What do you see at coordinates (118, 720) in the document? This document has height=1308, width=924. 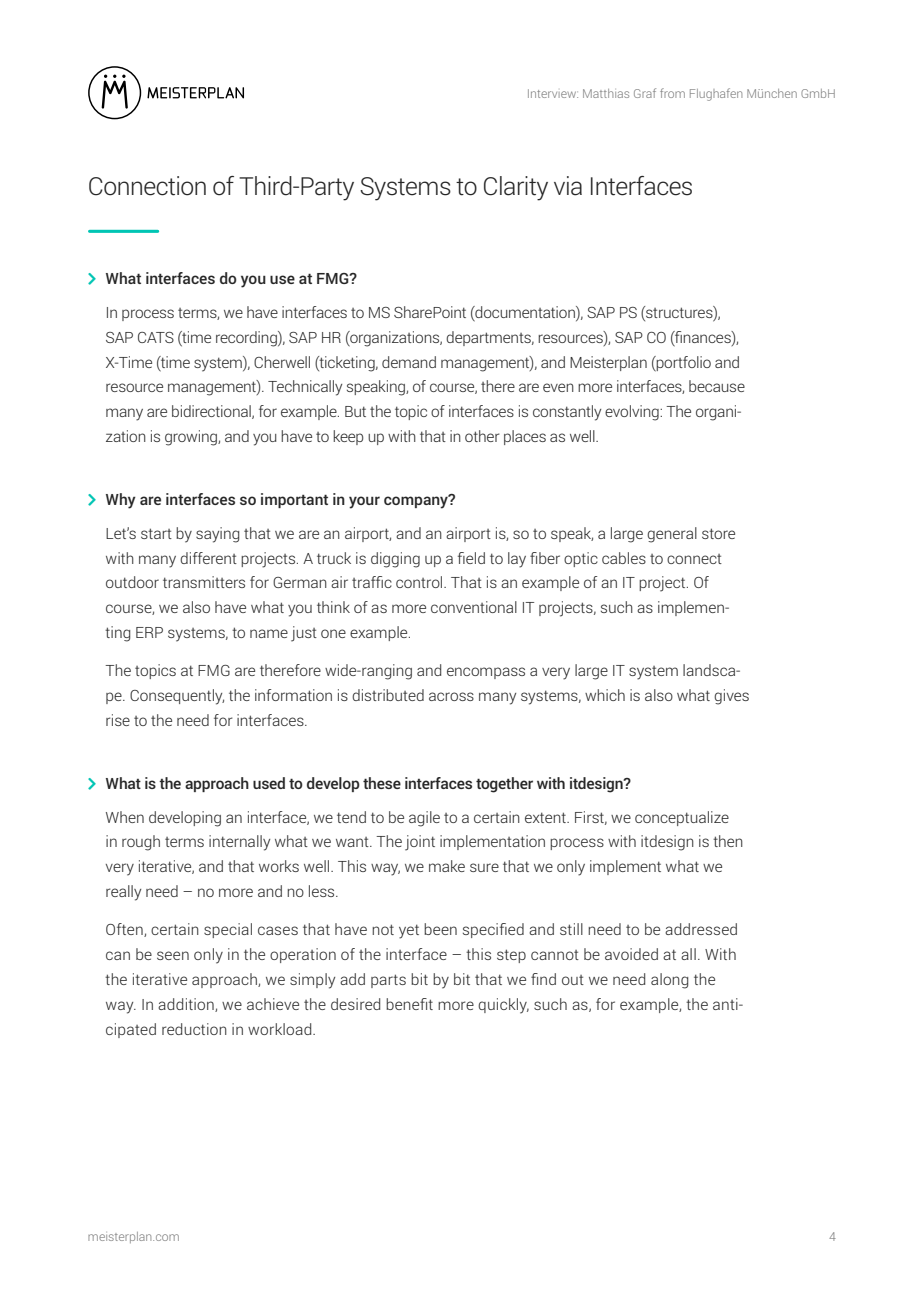 I see `rise` at bounding box center [118, 720].
